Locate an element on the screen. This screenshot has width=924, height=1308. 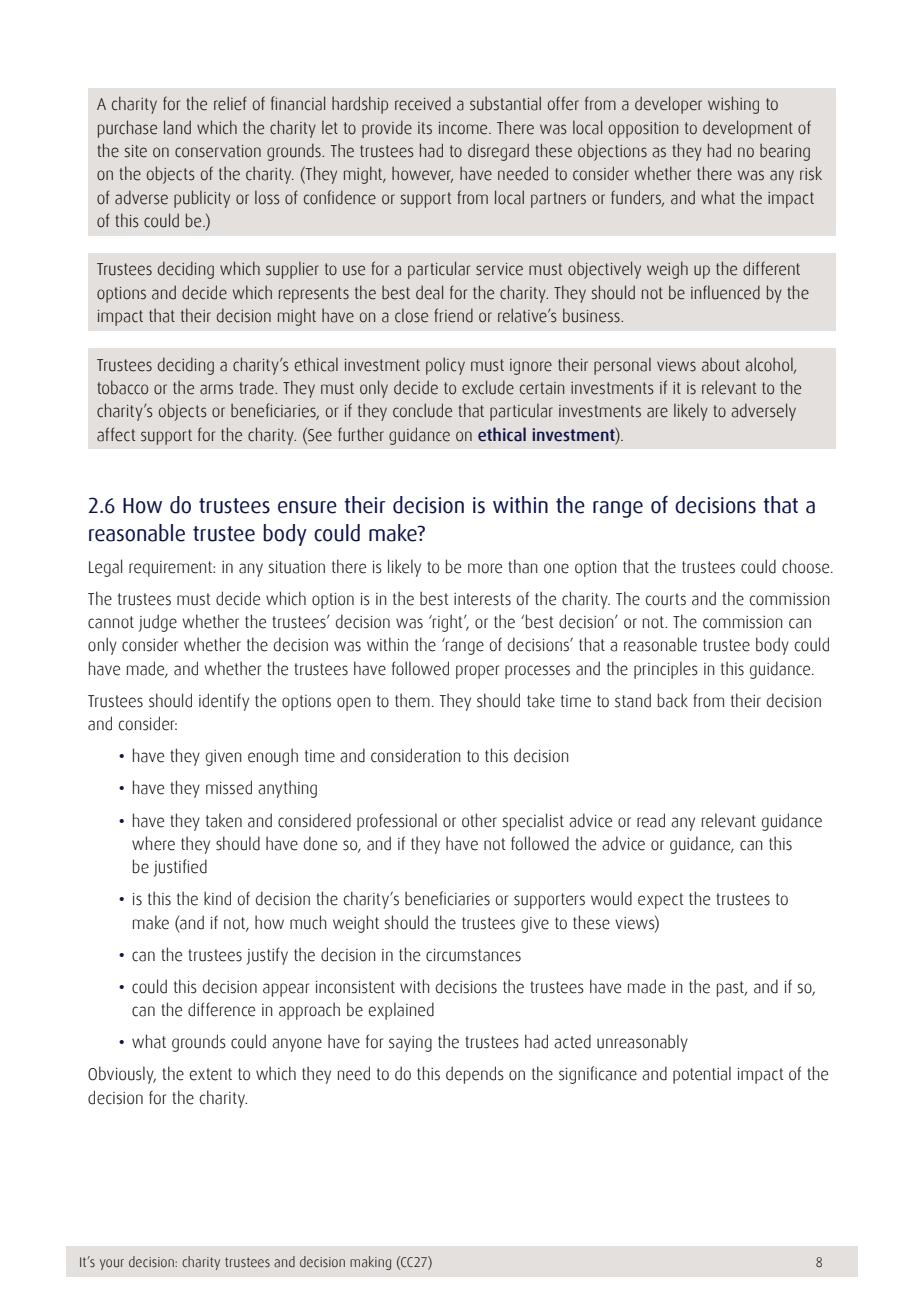
your is located at coordinates (112, 1264).
